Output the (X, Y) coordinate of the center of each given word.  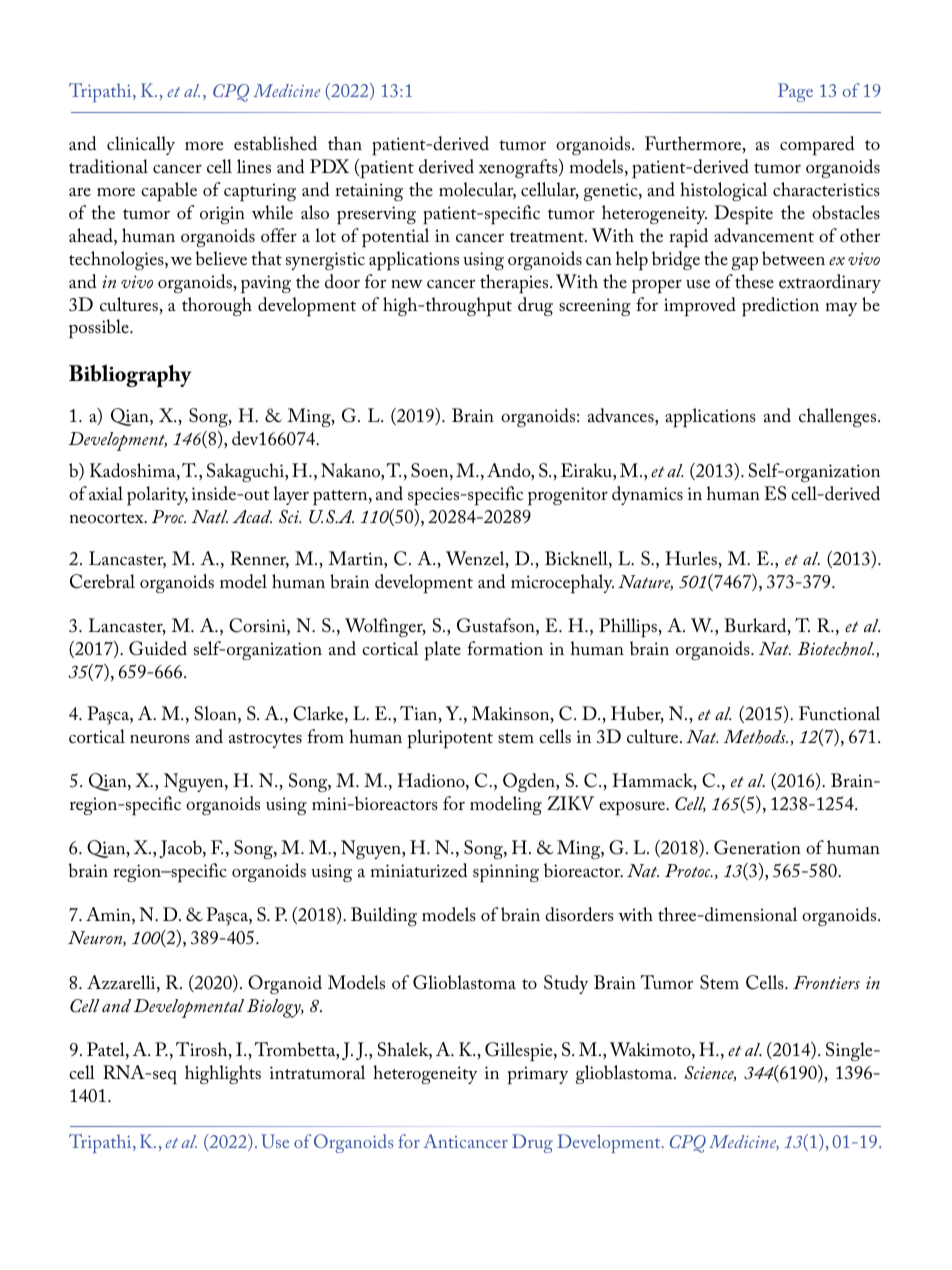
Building (384, 916)
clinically (141, 145)
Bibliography (130, 375)
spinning (506, 873)
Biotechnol (836, 649)
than (345, 143)
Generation (757, 847)
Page (795, 92)
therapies (515, 284)
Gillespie (520, 1052)
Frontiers (826, 982)
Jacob (181, 849)
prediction (780, 307)
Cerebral (102, 581)
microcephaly (562, 584)
